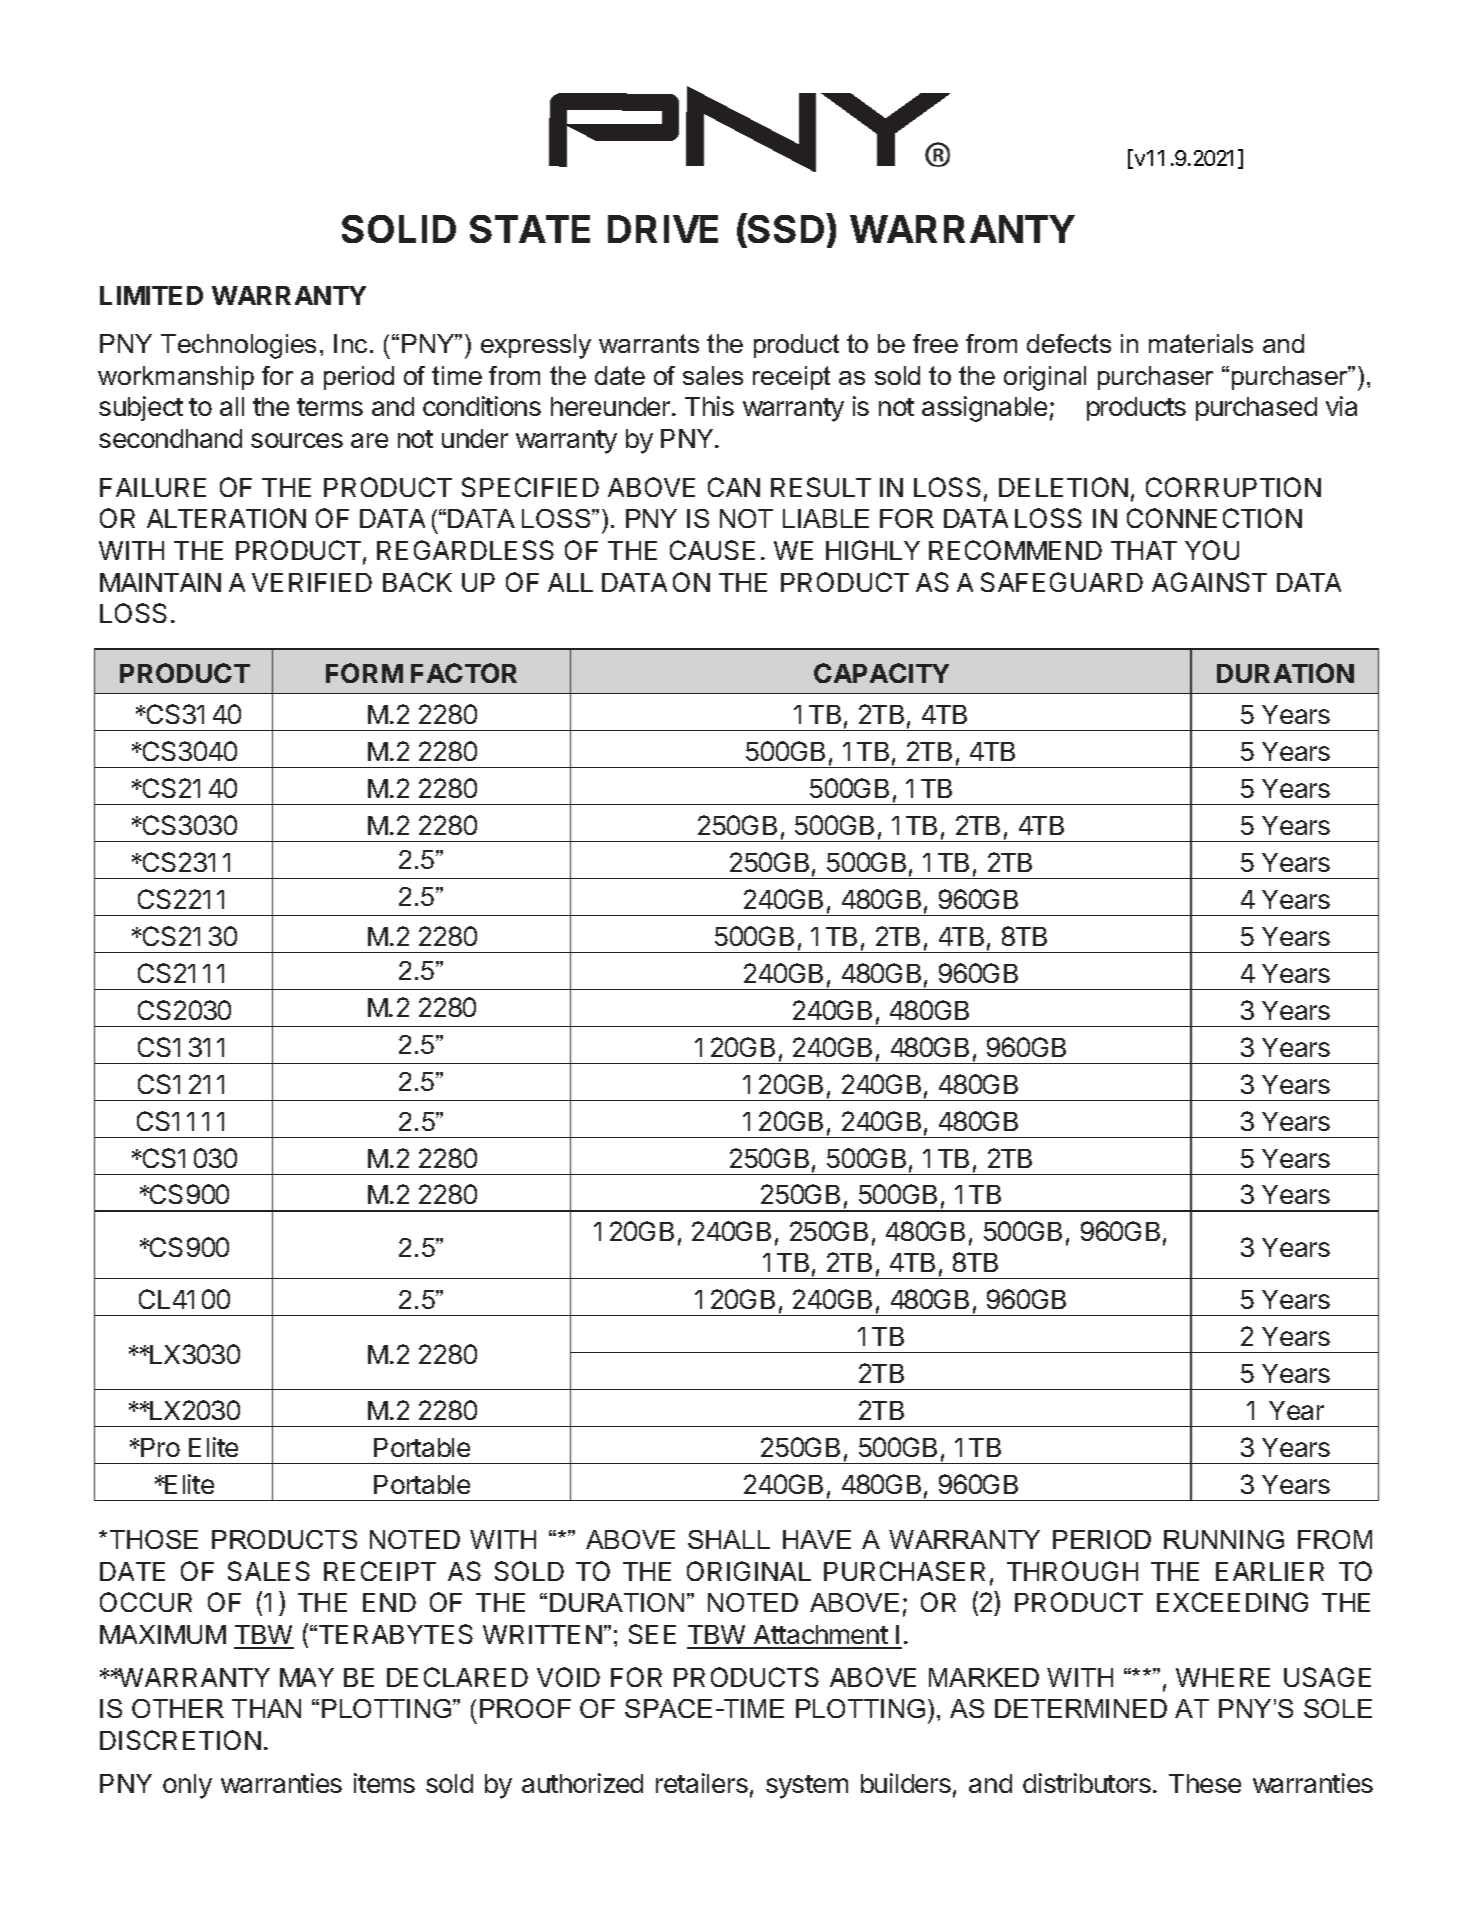 This image has height=1906, width=1473. Describe the element at coordinates (1201, 343) in the image. I see `materials` at that location.
